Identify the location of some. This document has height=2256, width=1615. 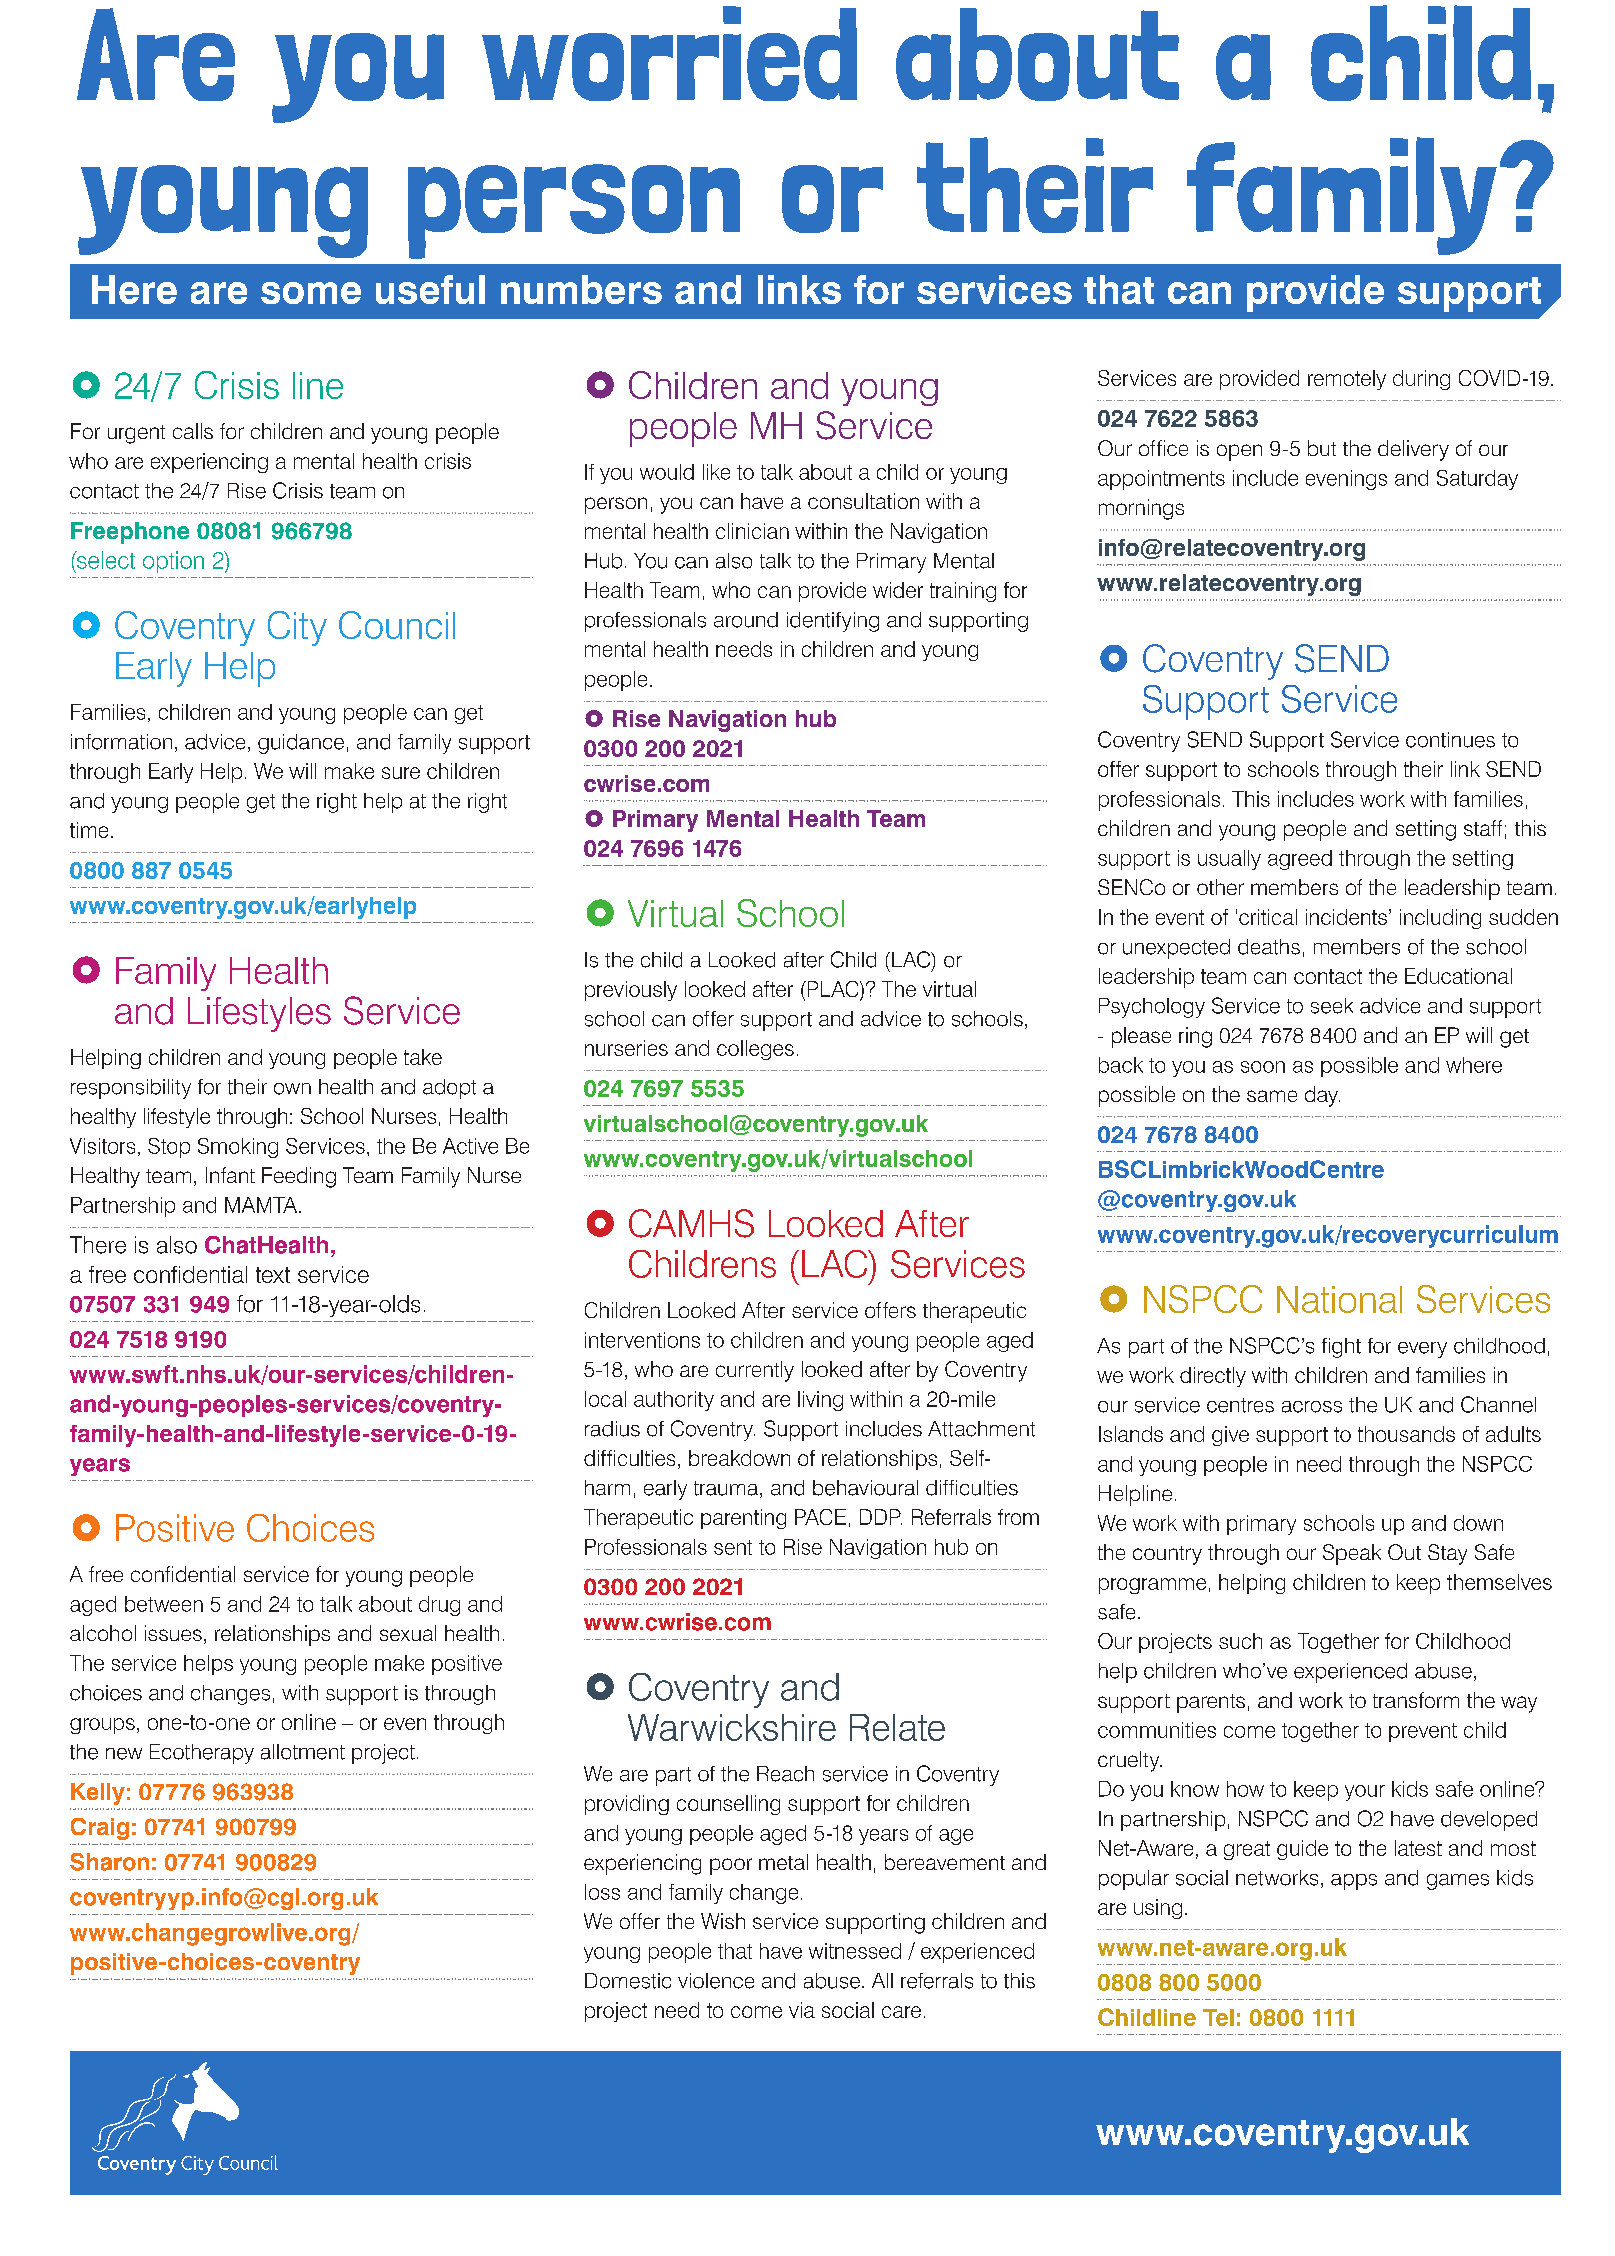
(311, 293).
